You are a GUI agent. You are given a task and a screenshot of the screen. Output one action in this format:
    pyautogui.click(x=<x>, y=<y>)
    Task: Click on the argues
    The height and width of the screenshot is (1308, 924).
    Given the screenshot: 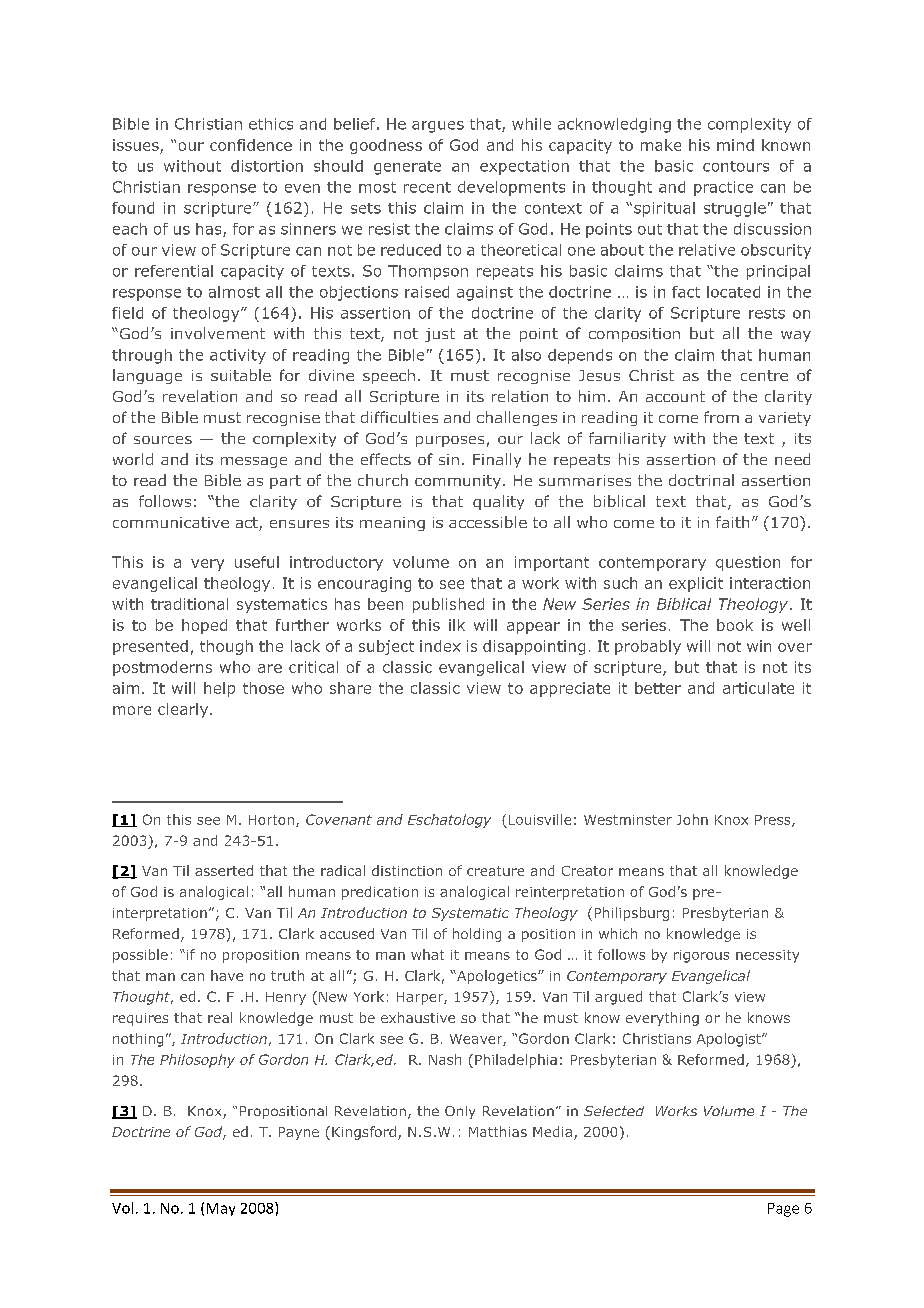 What is the action you would take?
    pyautogui.click(x=438, y=127)
